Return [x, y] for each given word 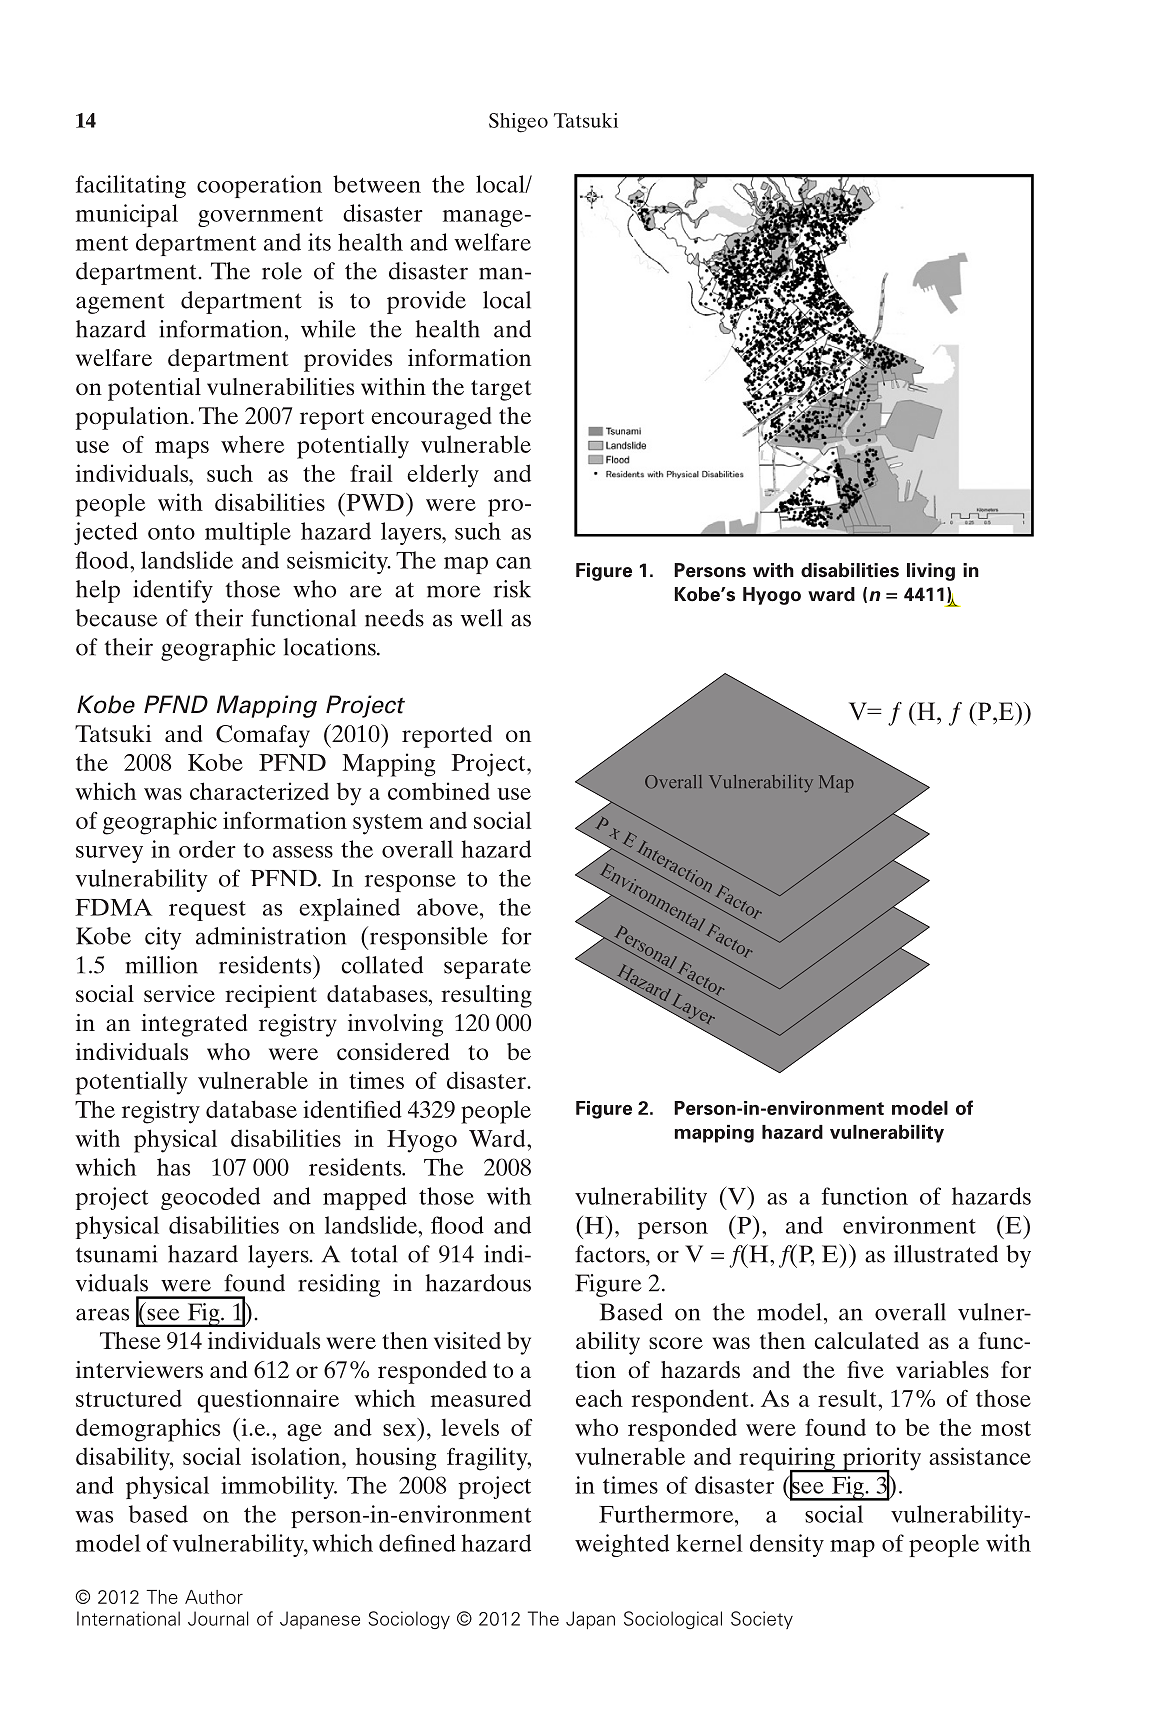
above [449, 907]
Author [214, 1597]
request [207, 911]
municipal [127, 215]
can [513, 563]
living [931, 572]
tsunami [116, 1254]
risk [512, 589]
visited [467, 1340]
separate [487, 968]
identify [173, 591]
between [377, 184]
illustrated [946, 1254]
